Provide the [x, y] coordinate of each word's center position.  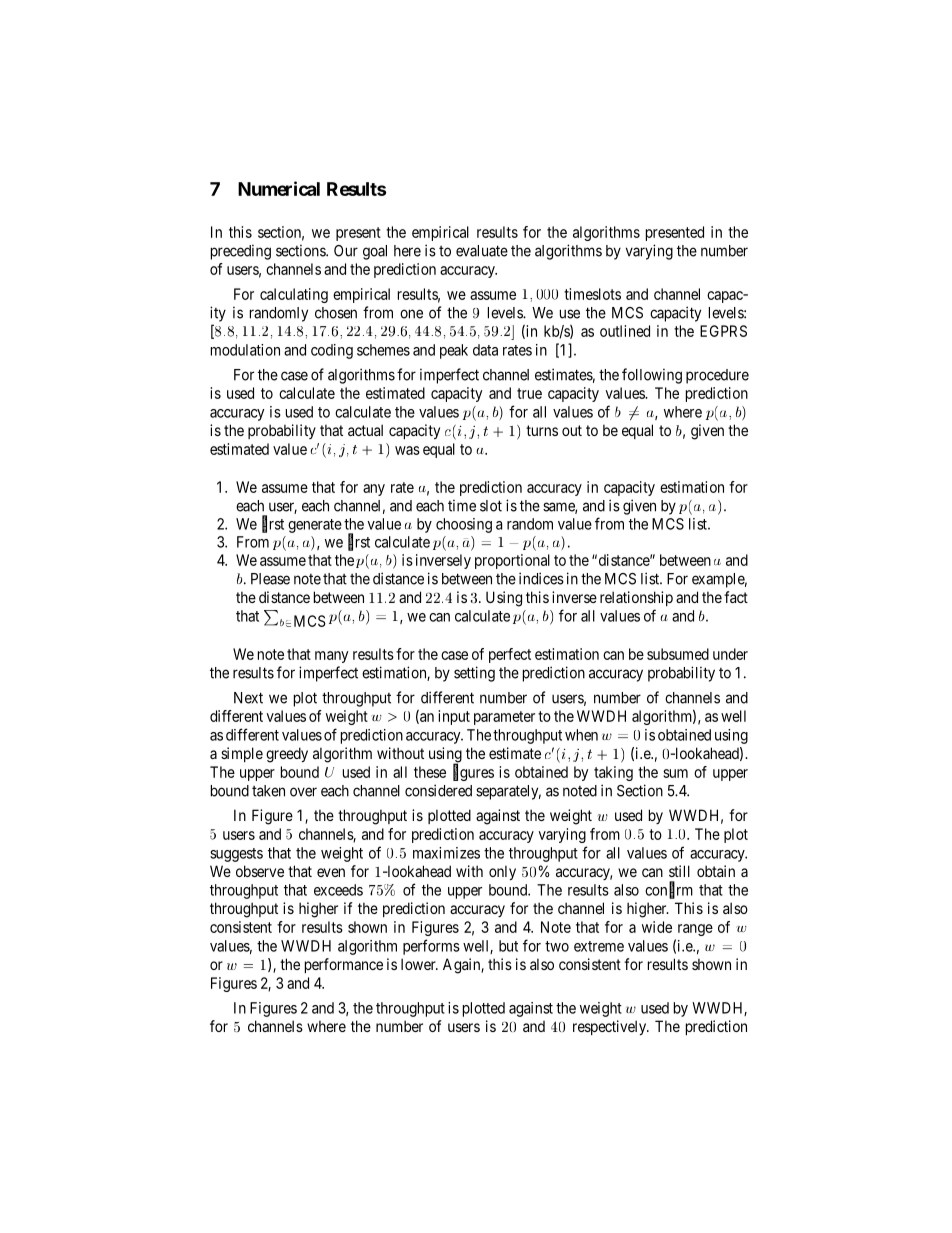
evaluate [482, 251]
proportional [512, 561]
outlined [625, 331]
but [508, 946]
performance [344, 965]
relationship [636, 598]
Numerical [279, 188]
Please [270, 579]
